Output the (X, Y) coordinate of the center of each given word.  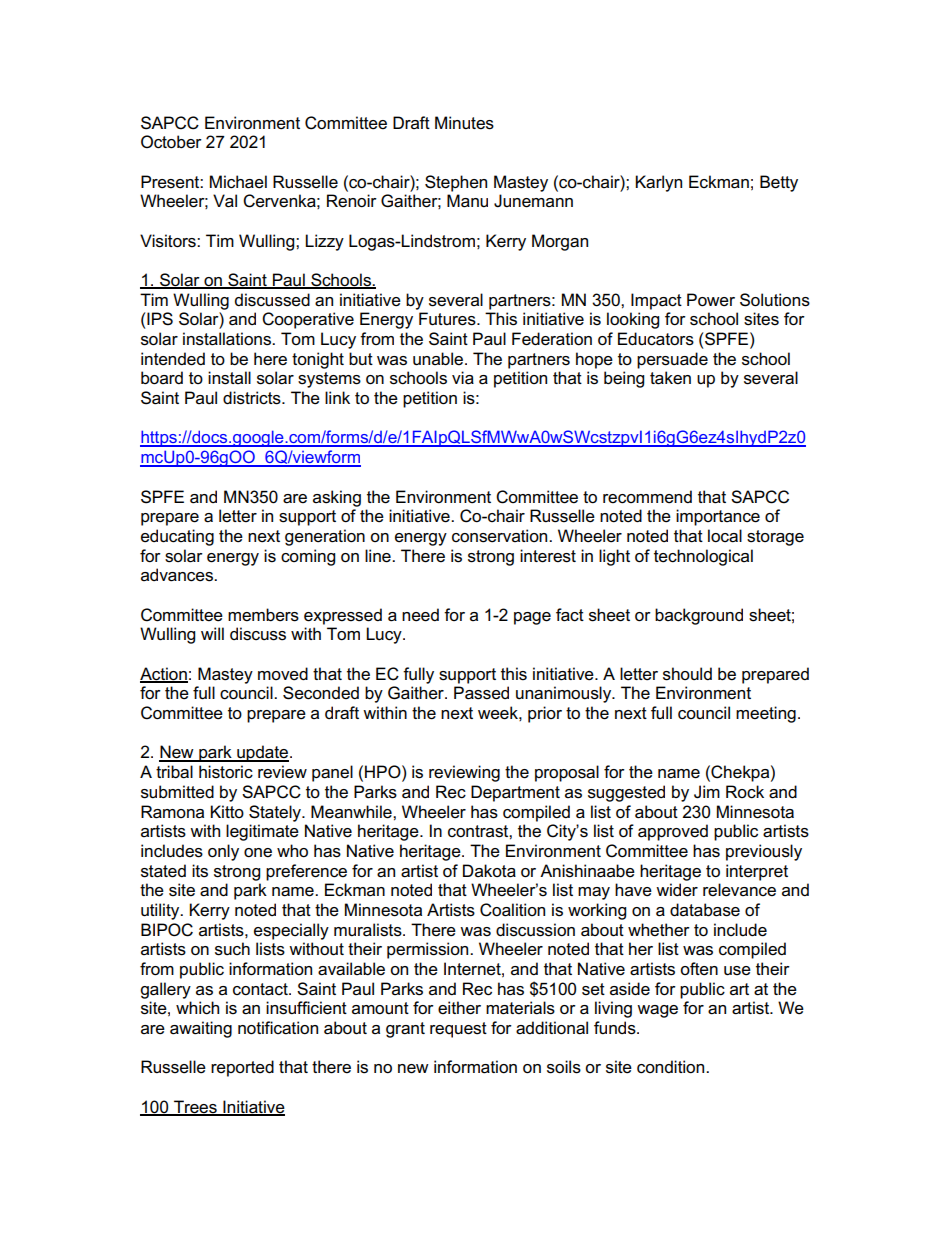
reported (242, 1068)
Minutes (464, 123)
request (458, 1030)
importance (718, 517)
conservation (501, 536)
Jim (707, 792)
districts (253, 398)
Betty (779, 183)
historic (226, 772)
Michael (238, 182)
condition (672, 1067)
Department (515, 793)
